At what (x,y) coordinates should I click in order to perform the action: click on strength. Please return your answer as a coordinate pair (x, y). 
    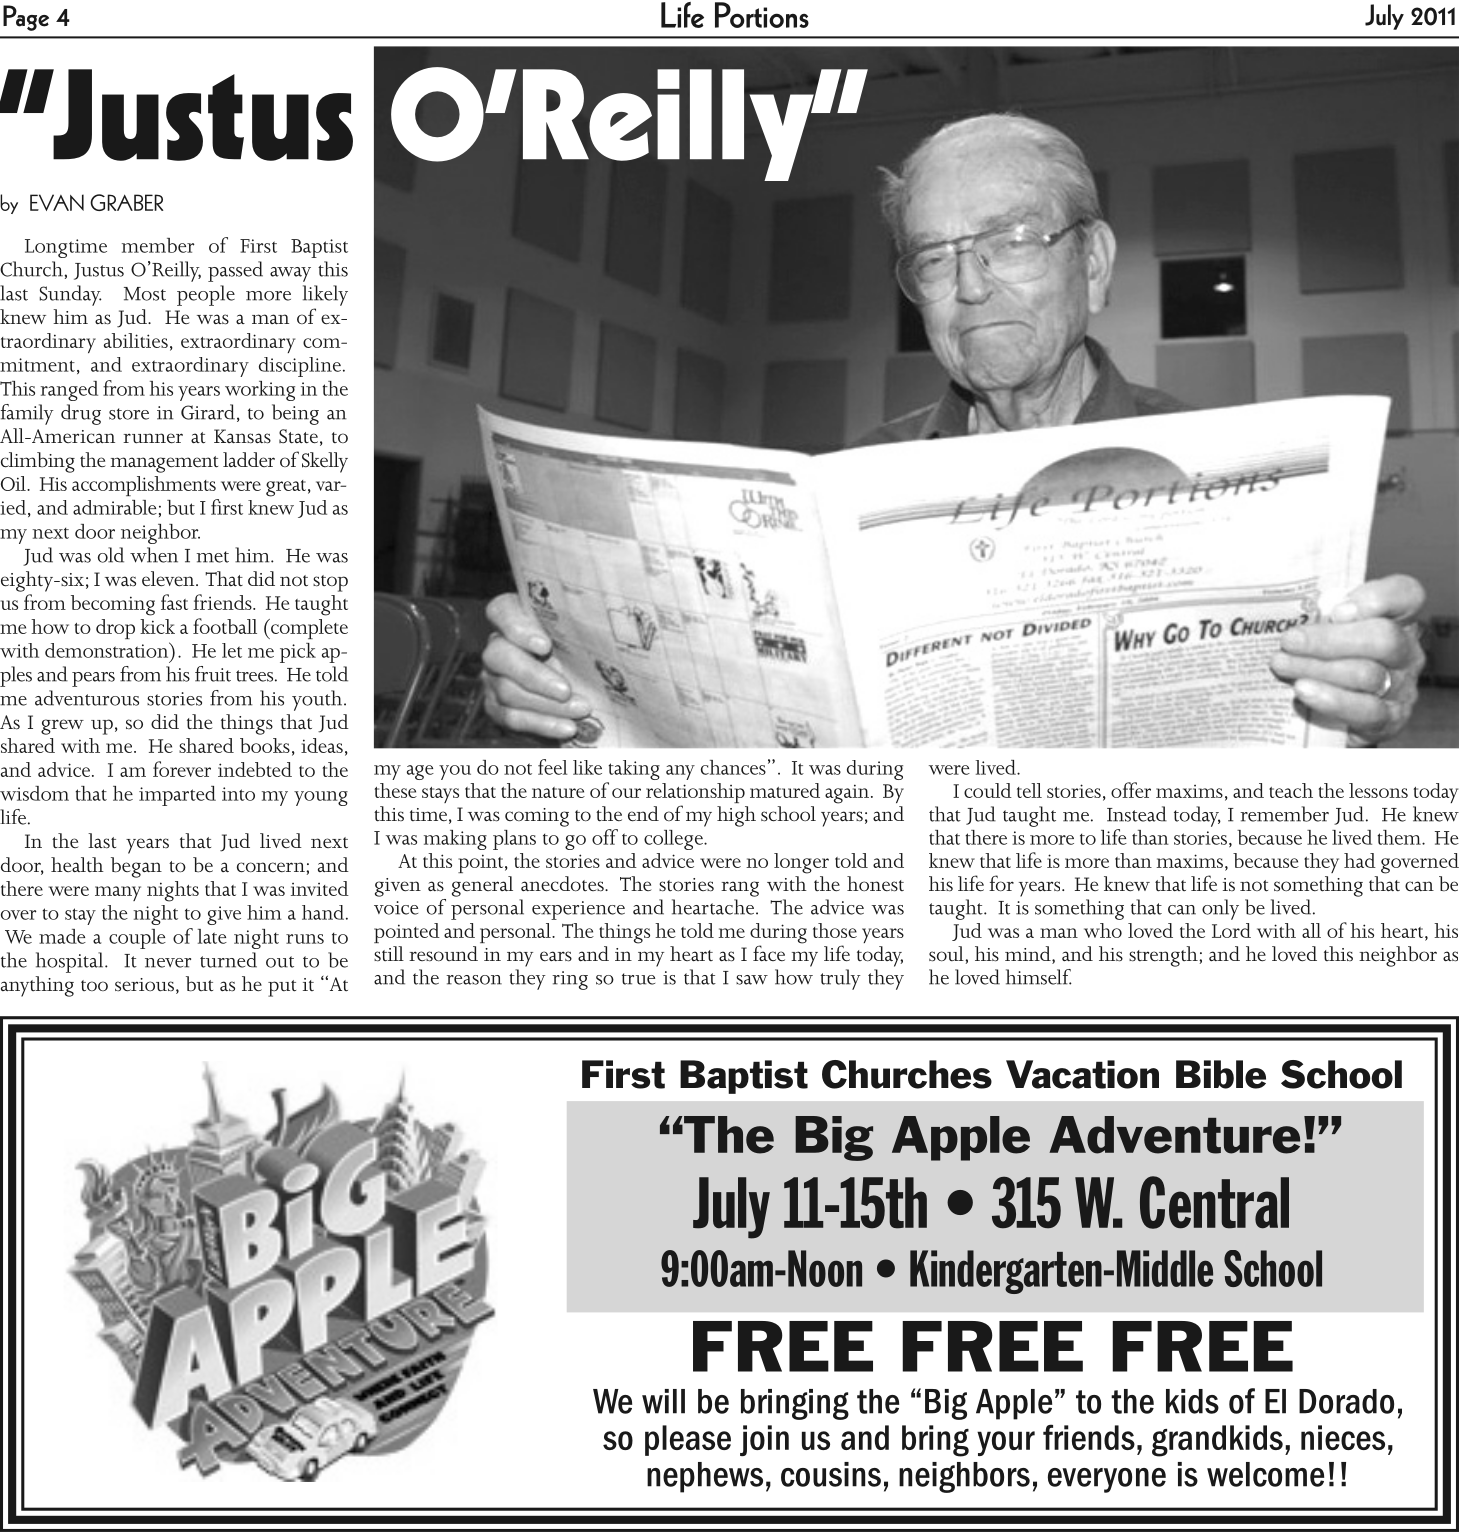
    Looking at the image, I should click on (1164, 956).
